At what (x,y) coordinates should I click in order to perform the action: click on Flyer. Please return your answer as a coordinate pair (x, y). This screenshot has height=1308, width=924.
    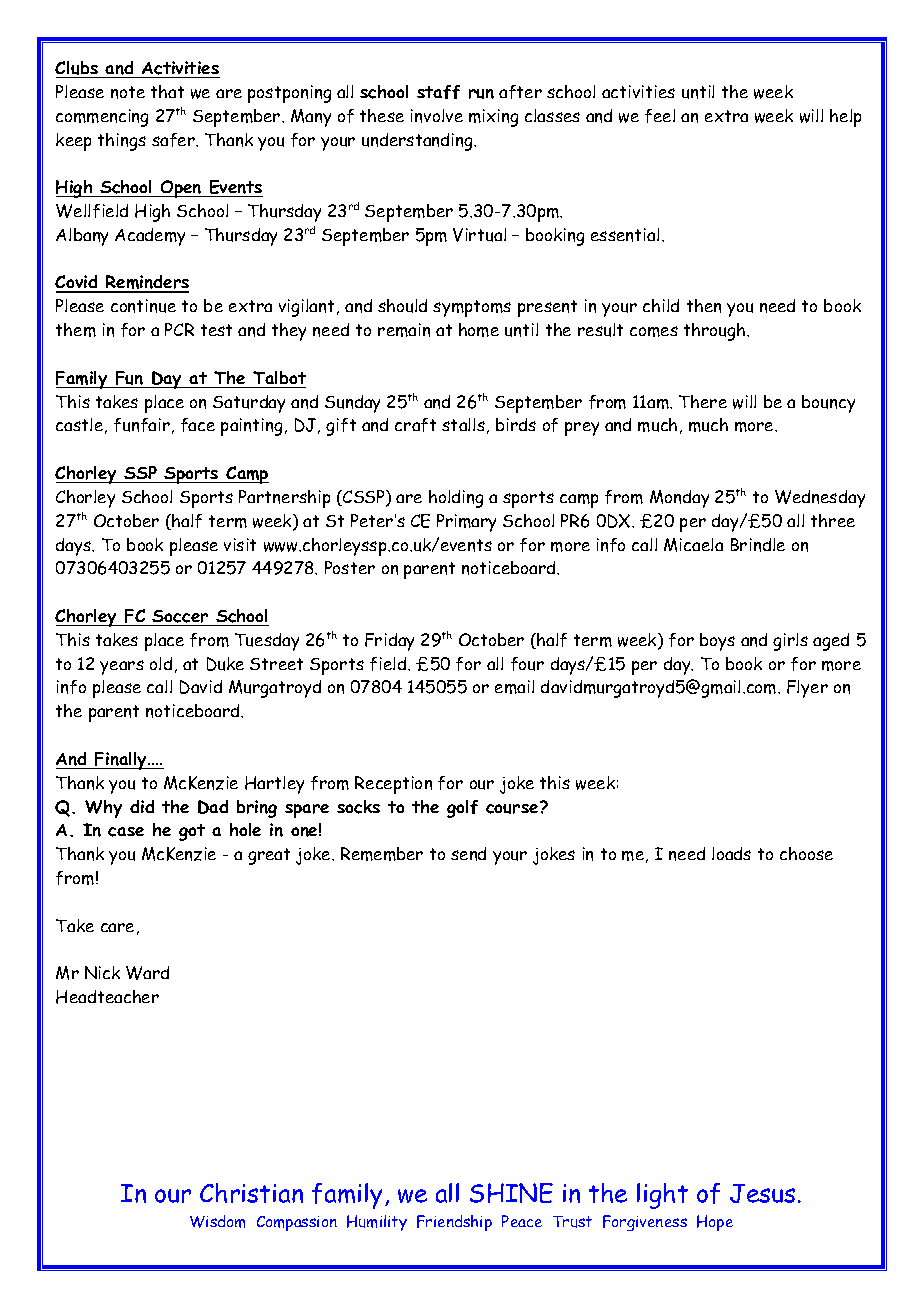
    Looking at the image, I should click on (807, 689).
